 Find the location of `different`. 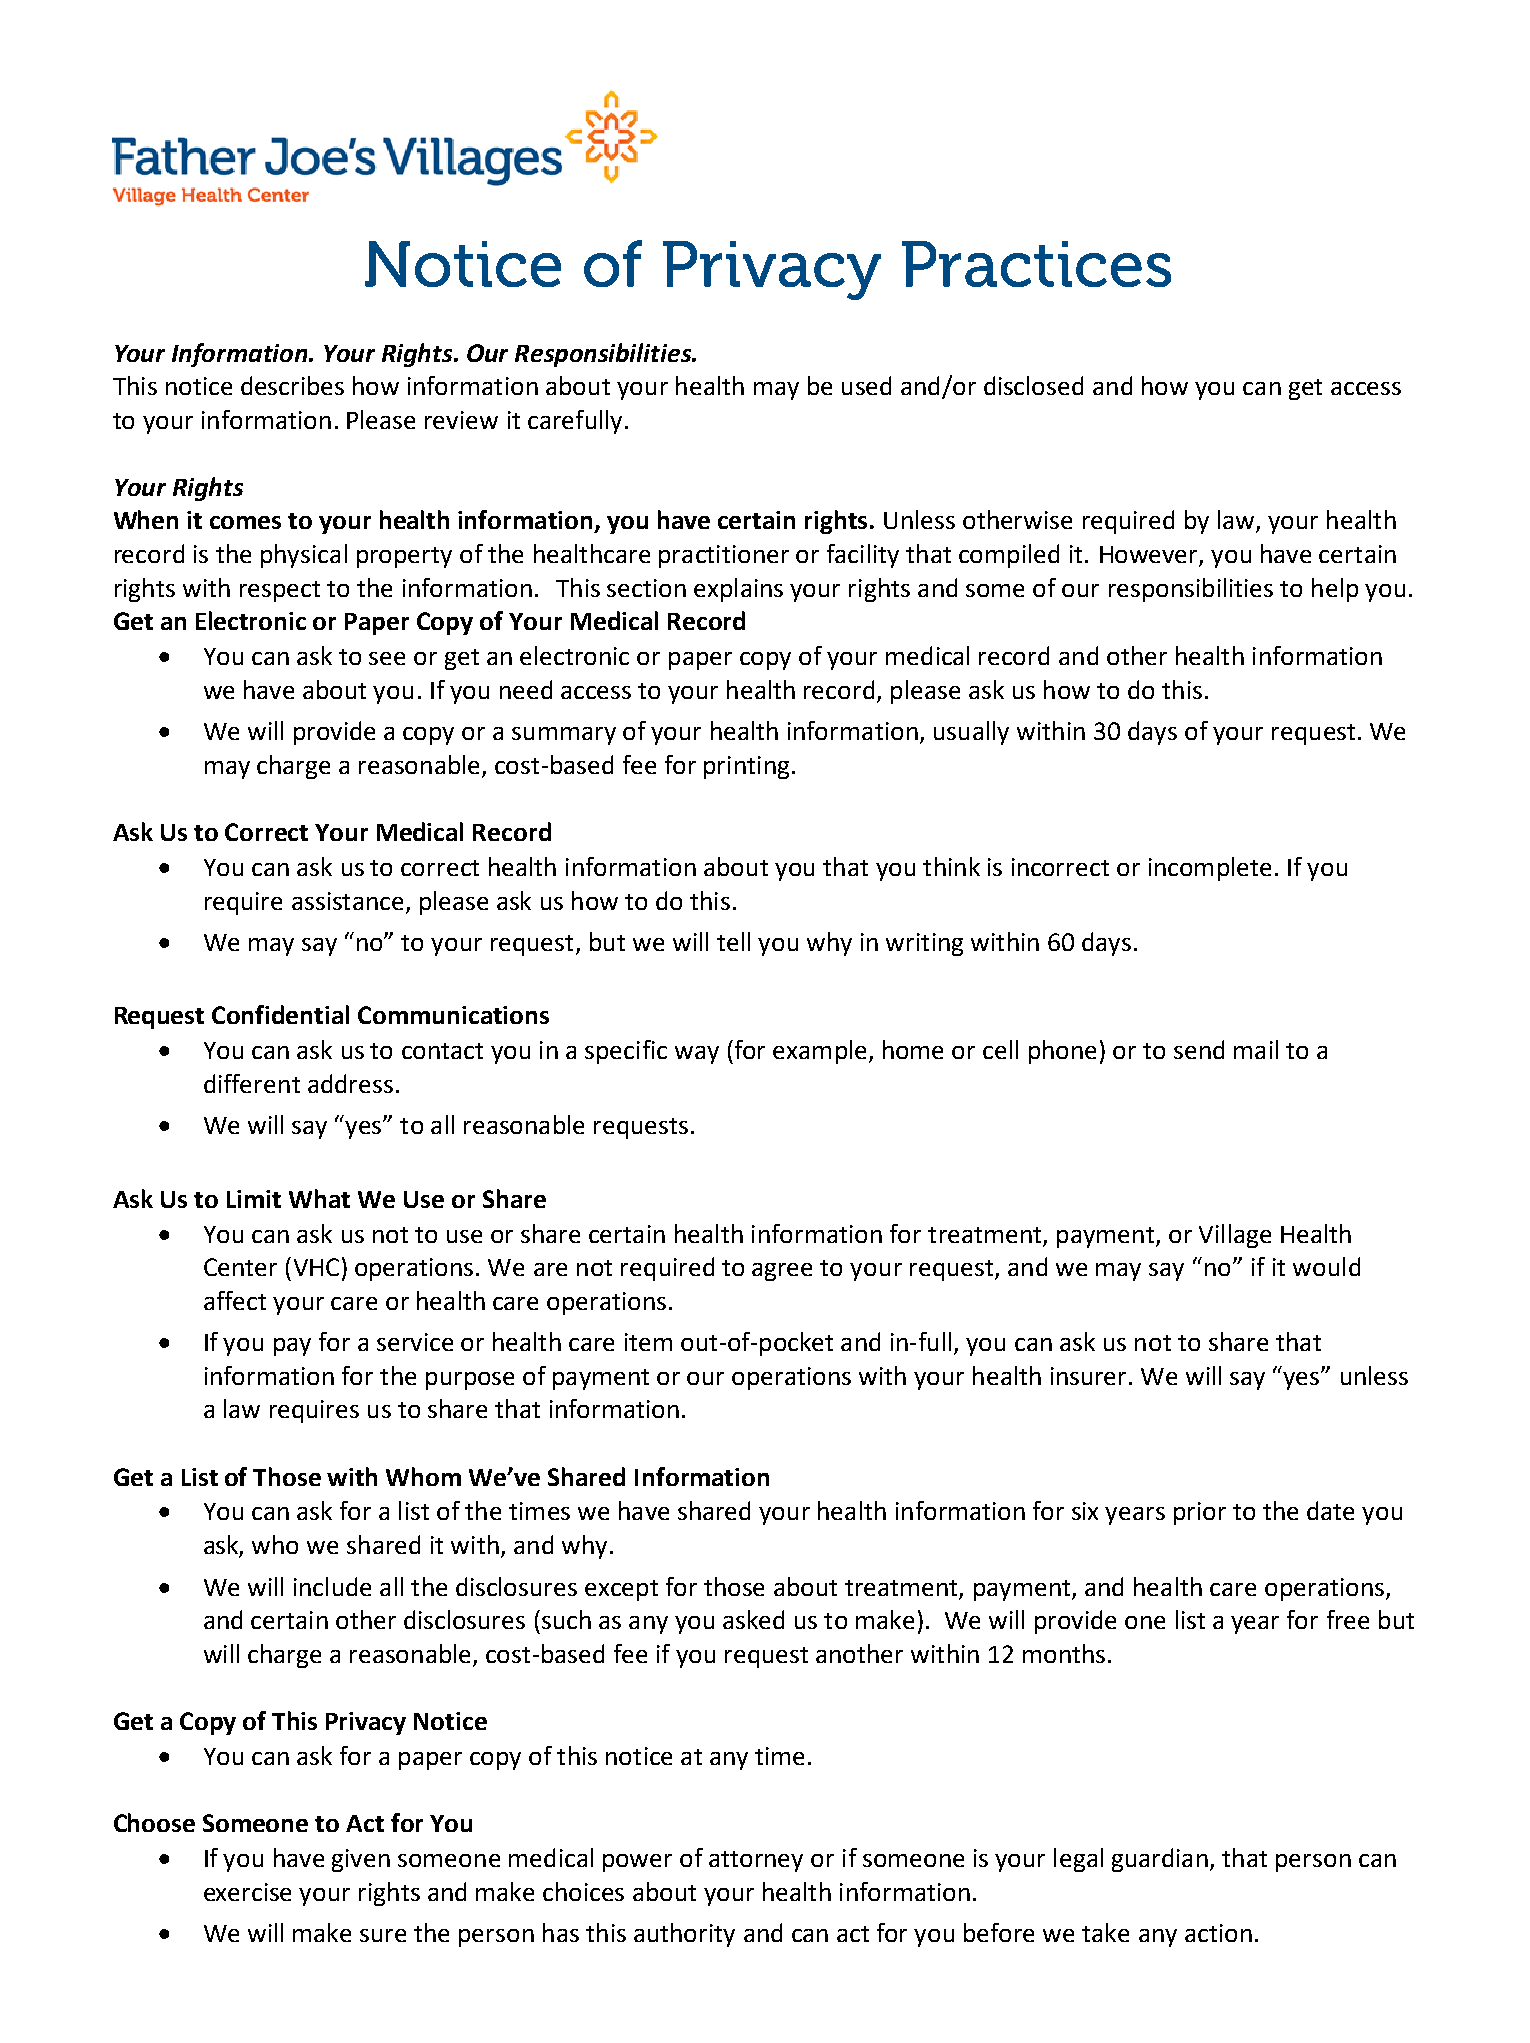

different is located at coordinates (252, 1083).
